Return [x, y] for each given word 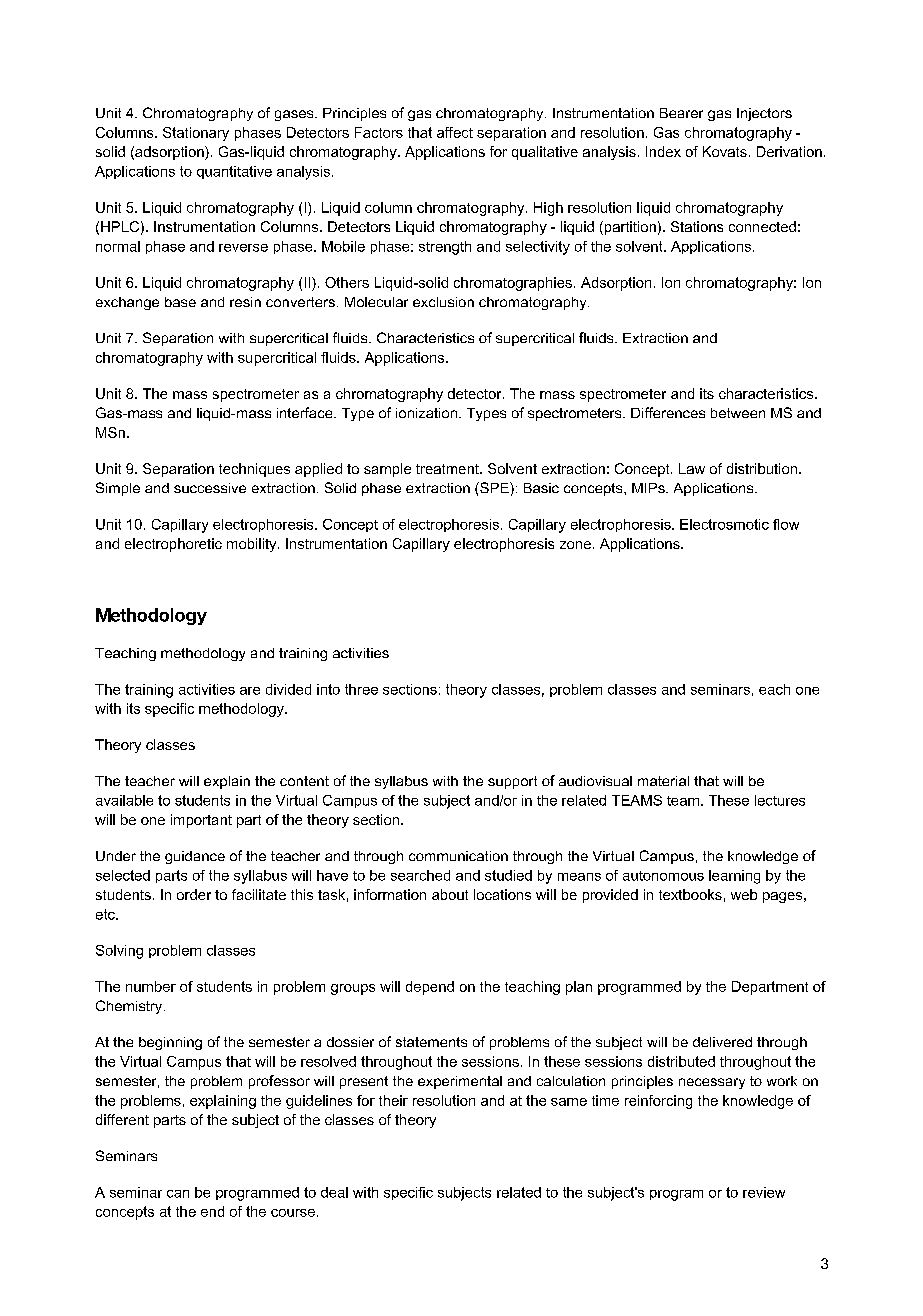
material [663, 781]
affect [455, 132]
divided [288, 689]
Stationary [196, 134]
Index [663, 151]
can [178, 1194]
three [361, 689]
